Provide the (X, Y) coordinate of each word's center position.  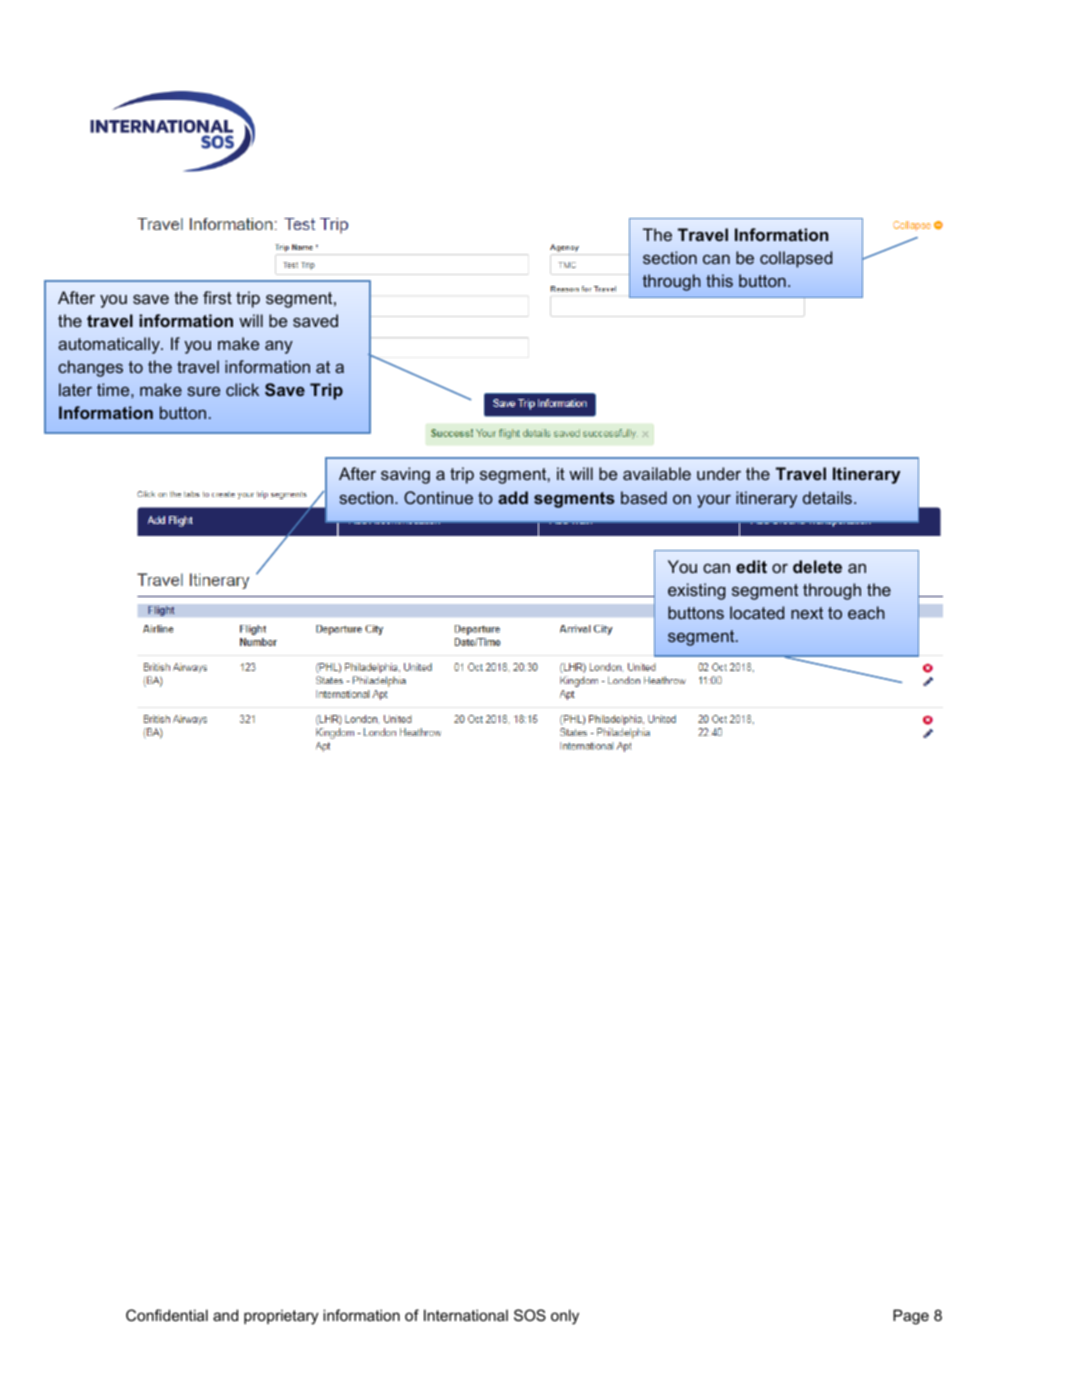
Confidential (167, 1315)
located (757, 612)
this (719, 280)
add (513, 497)
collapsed (796, 259)
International (466, 1315)
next (807, 613)
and (225, 1315)
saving (405, 475)
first (217, 297)
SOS (530, 1315)
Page (911, 1317)
